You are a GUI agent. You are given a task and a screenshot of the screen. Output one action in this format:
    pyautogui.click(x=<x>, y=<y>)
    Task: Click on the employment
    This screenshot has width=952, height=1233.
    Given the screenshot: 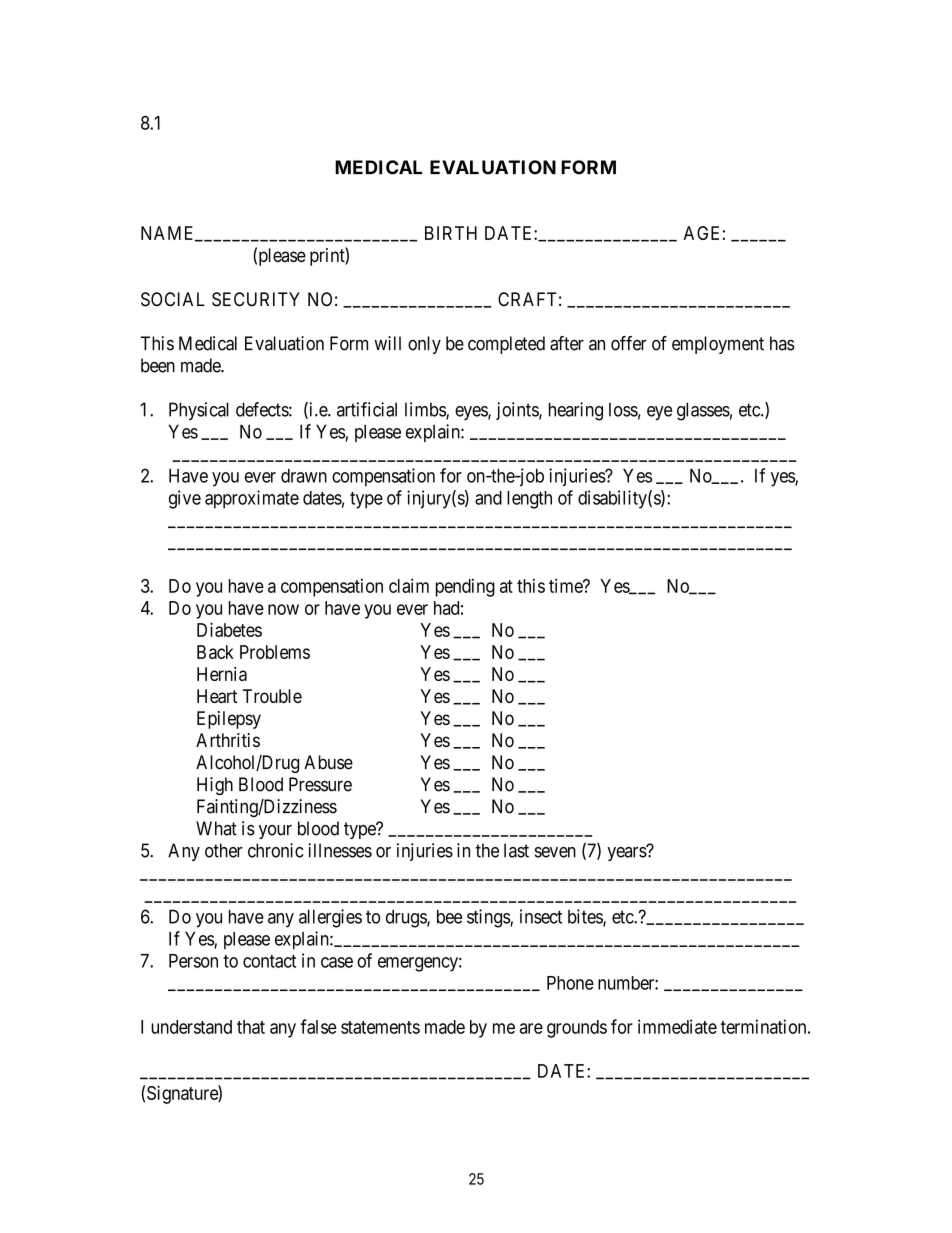 What is the action you would take?
    pyautogui.click(x=718, y=345)
